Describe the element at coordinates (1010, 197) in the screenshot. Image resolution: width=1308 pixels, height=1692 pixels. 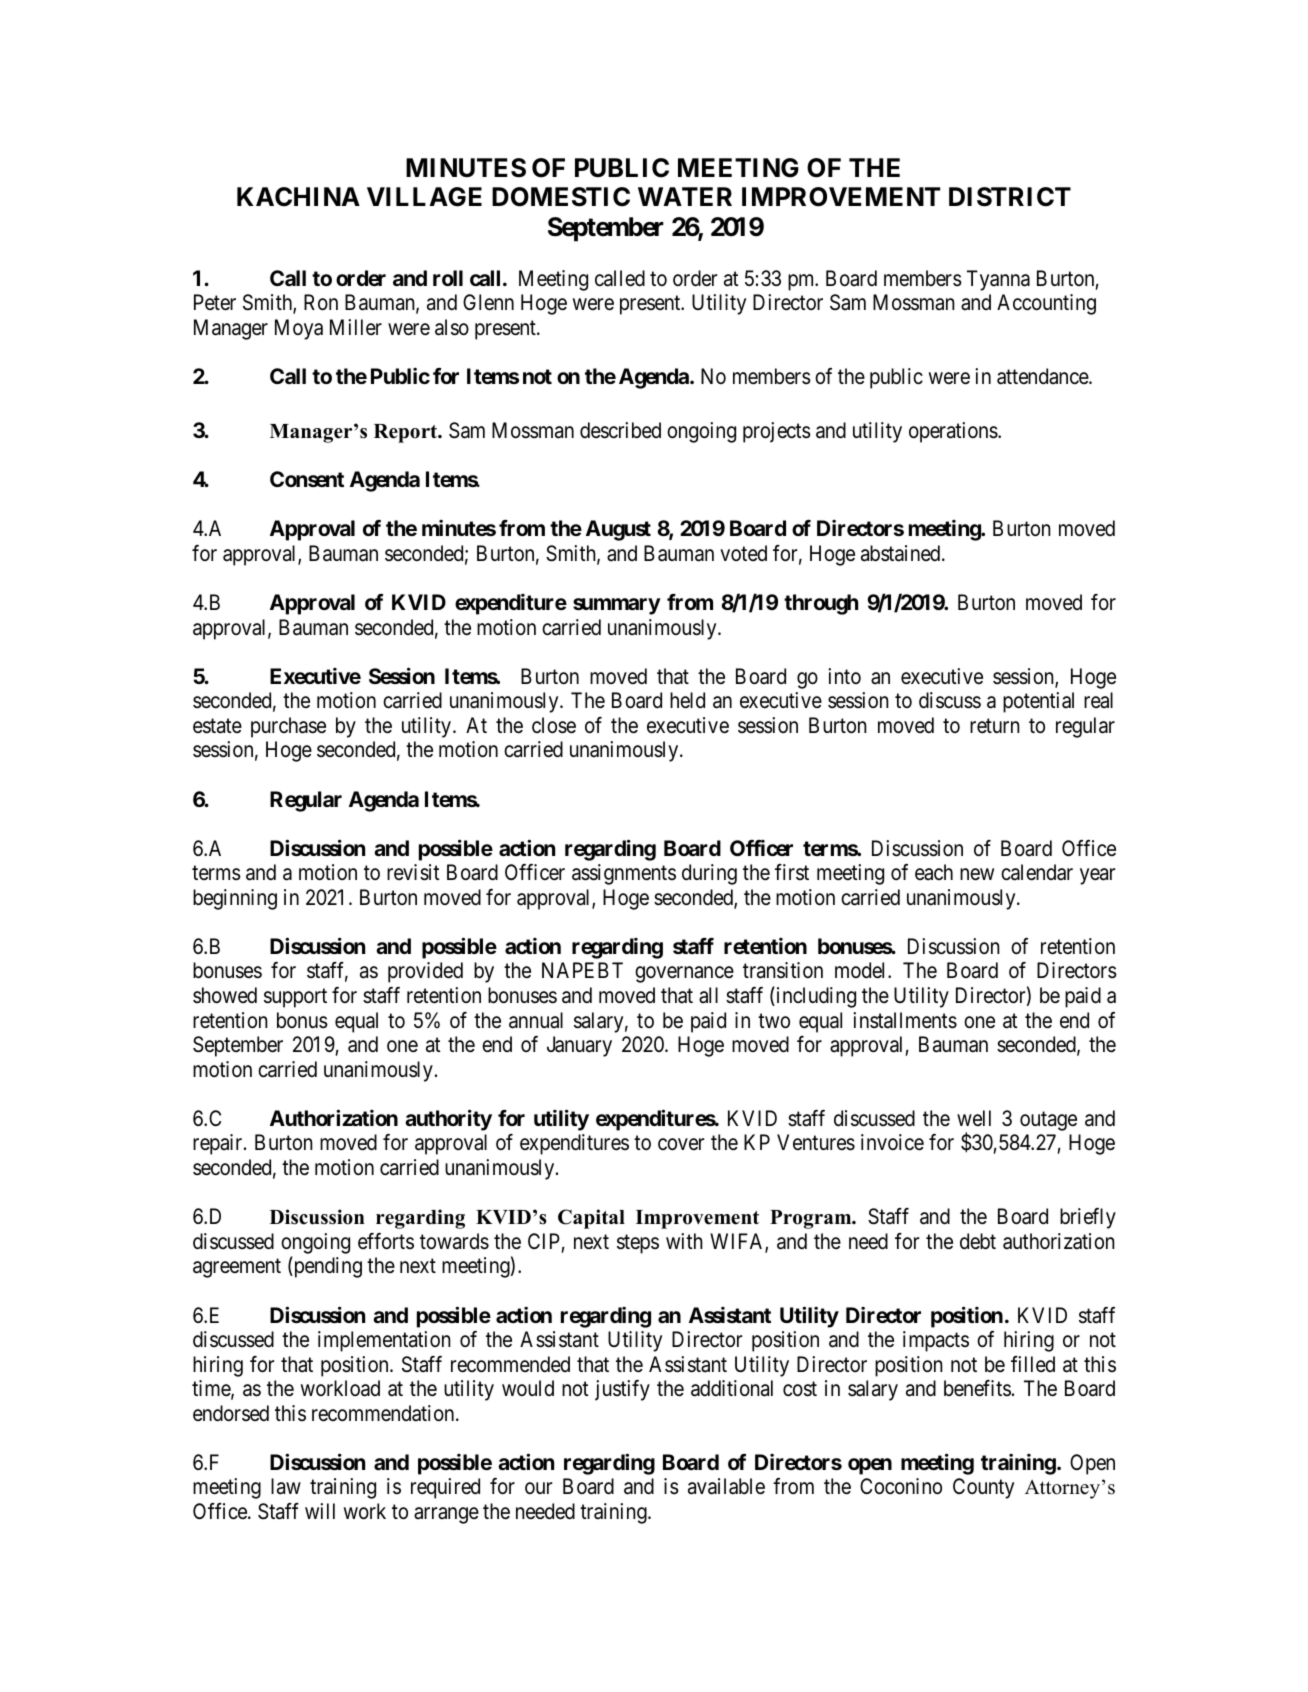
I see `DISTRICT` at that location.
